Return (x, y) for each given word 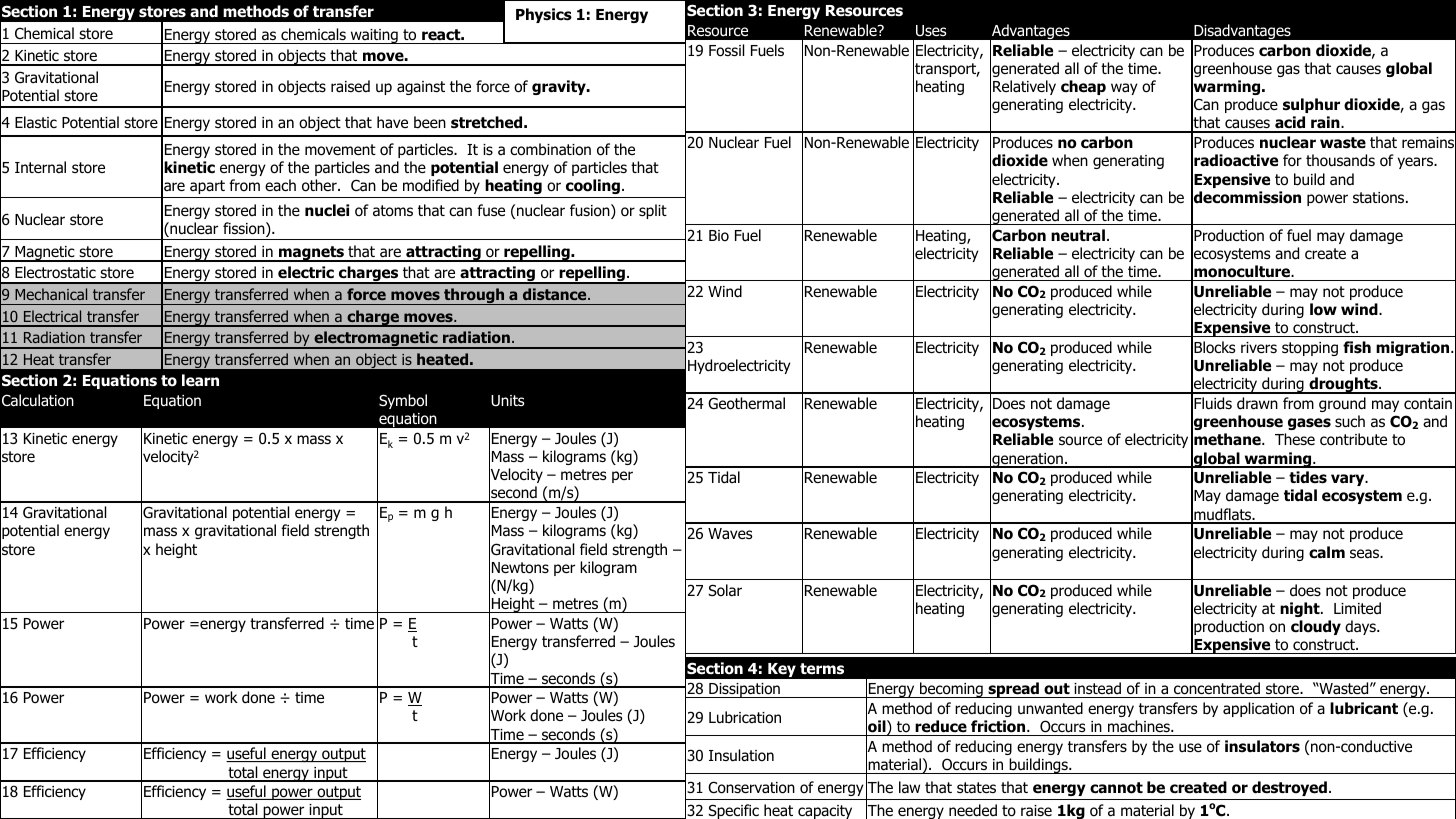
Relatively (1024, 87)
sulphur (1311, 105)
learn (200, 380)
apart (207, 187)
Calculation (38, 400)
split (653, 211)
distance (556, 294)
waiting (374, 36)
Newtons (520, 568)
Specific (734, 811)
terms (822, 669)
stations (1380, 198)
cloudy (1316, 627)
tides (1308, 477)
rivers (1259, 347)
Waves (730, 533)
